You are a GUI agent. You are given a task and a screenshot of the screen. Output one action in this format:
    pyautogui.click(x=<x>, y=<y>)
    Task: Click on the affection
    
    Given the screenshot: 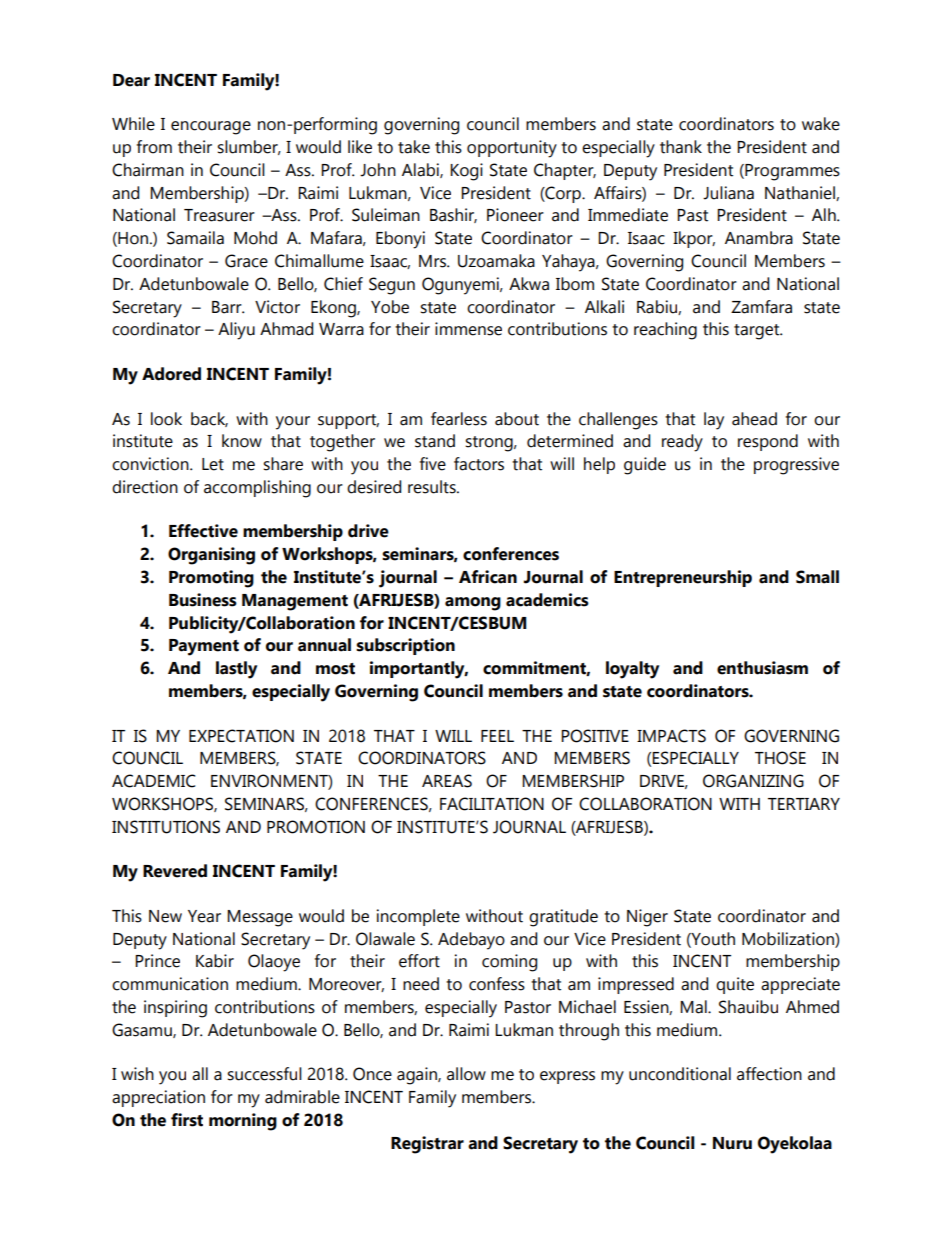 What is the action you would take?
    pyautogui.click(x=769, y=1074)
